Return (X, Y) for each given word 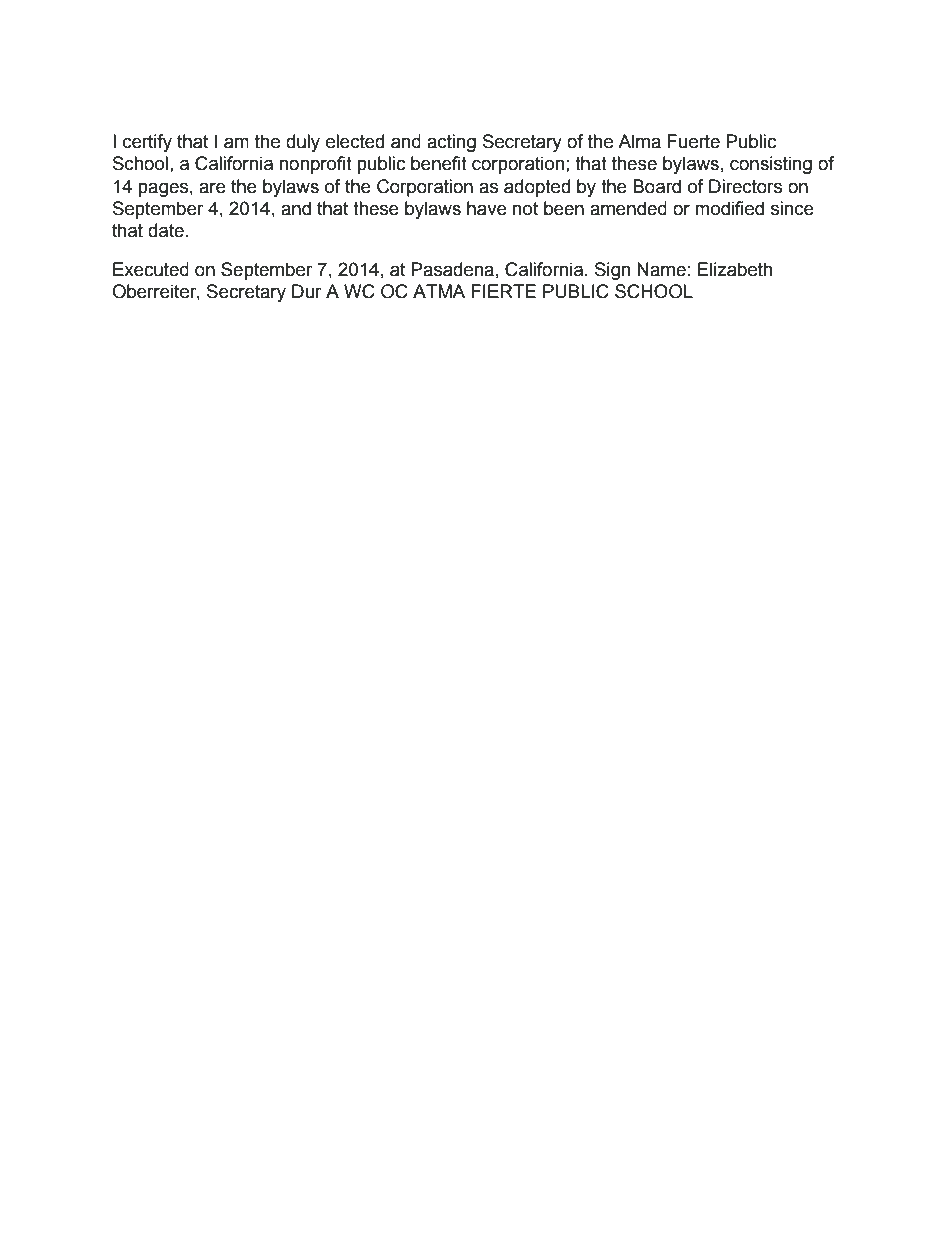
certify (147, 143)
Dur (307, 291)
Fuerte (693, 141)
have (487, 208)
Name (661, 269)
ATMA (439, 291)
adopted (537, 188)
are (212, 188)
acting (451, 143)
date (166, 230)
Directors (745, 186)
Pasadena (452, 269)
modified (729, 208)
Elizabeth (735, 269)
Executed (151, 269)
